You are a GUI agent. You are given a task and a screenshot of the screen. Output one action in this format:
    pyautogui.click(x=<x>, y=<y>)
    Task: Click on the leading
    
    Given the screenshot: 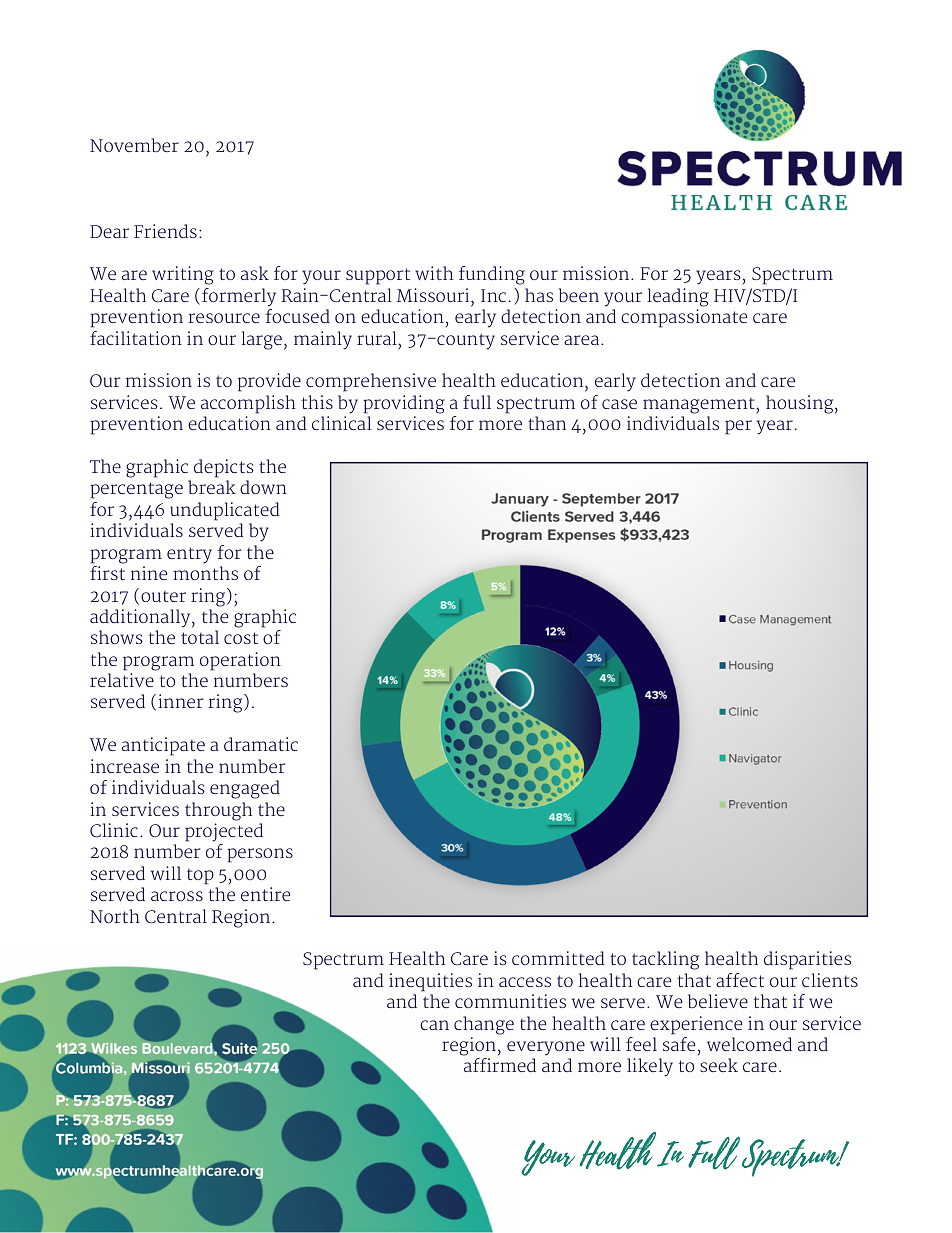 What is the action you would take?
    pyautogui.click(x=678, y=297)
